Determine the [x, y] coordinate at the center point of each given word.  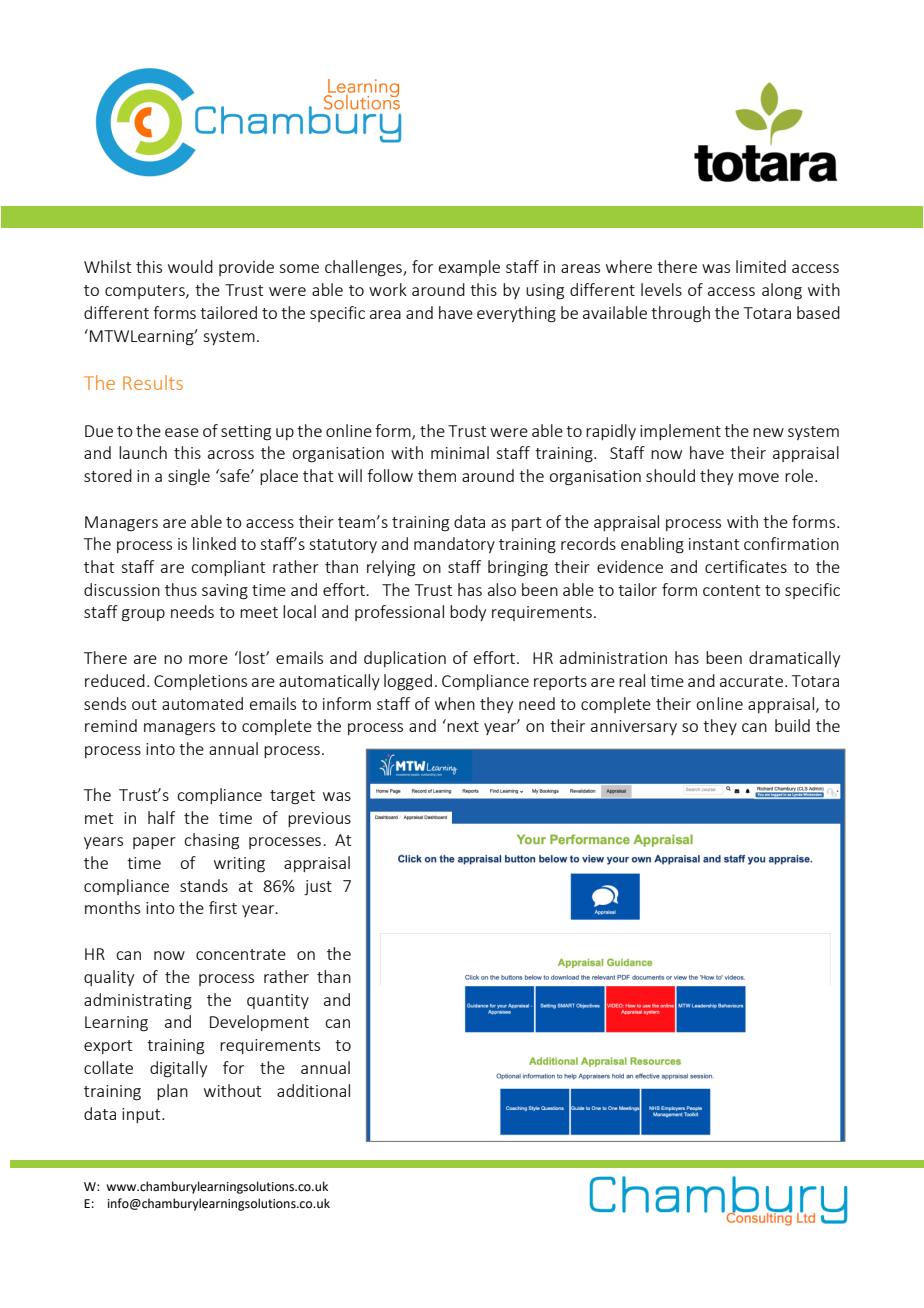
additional [313, 1090]
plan [172, 1092]
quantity [278, 1001]
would [190, 266]
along [782, 291]
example [469, 268]
